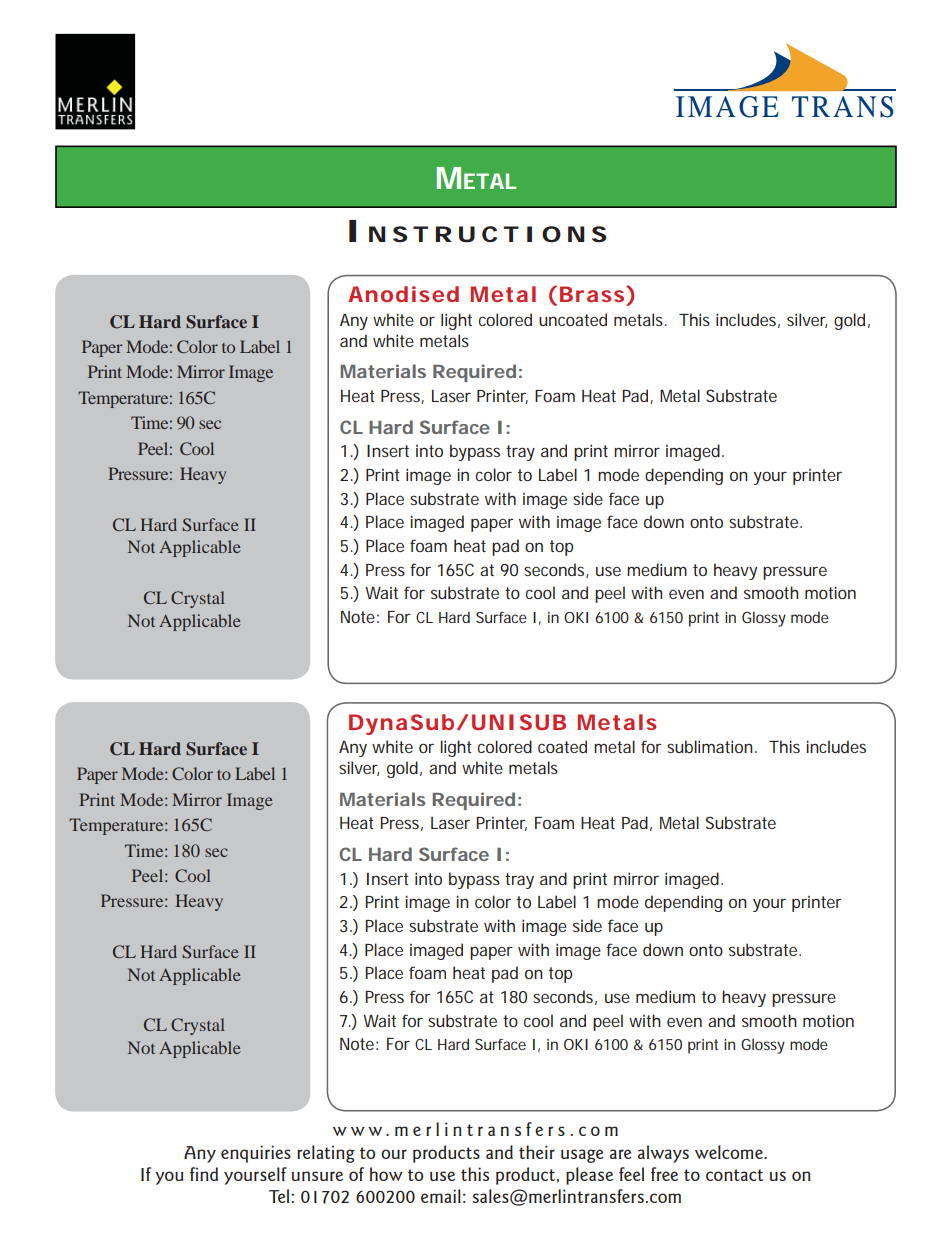  I want to click on always, so click(663, 1154).
